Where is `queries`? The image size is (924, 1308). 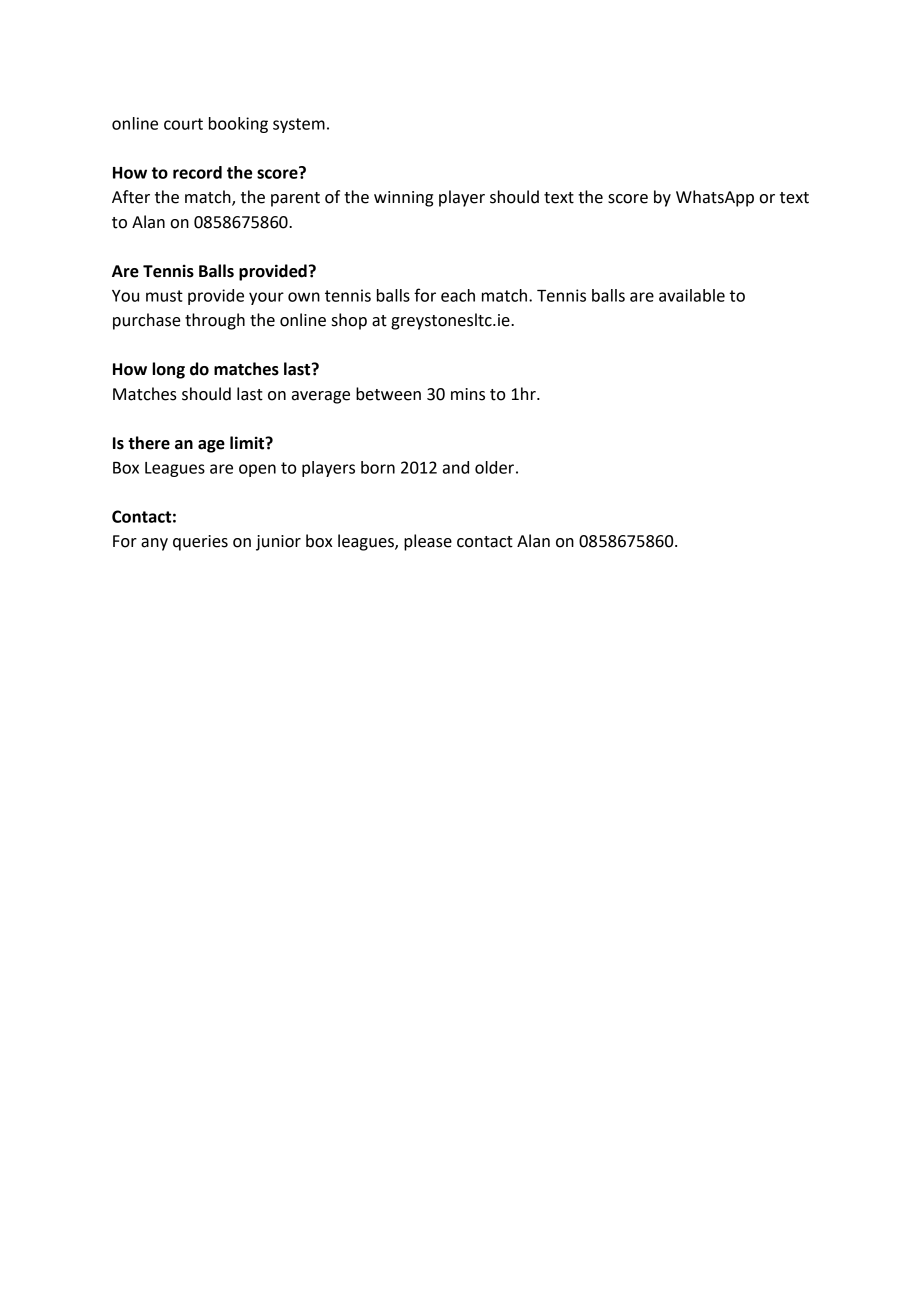 queries is located at coordinates (200, 543).
